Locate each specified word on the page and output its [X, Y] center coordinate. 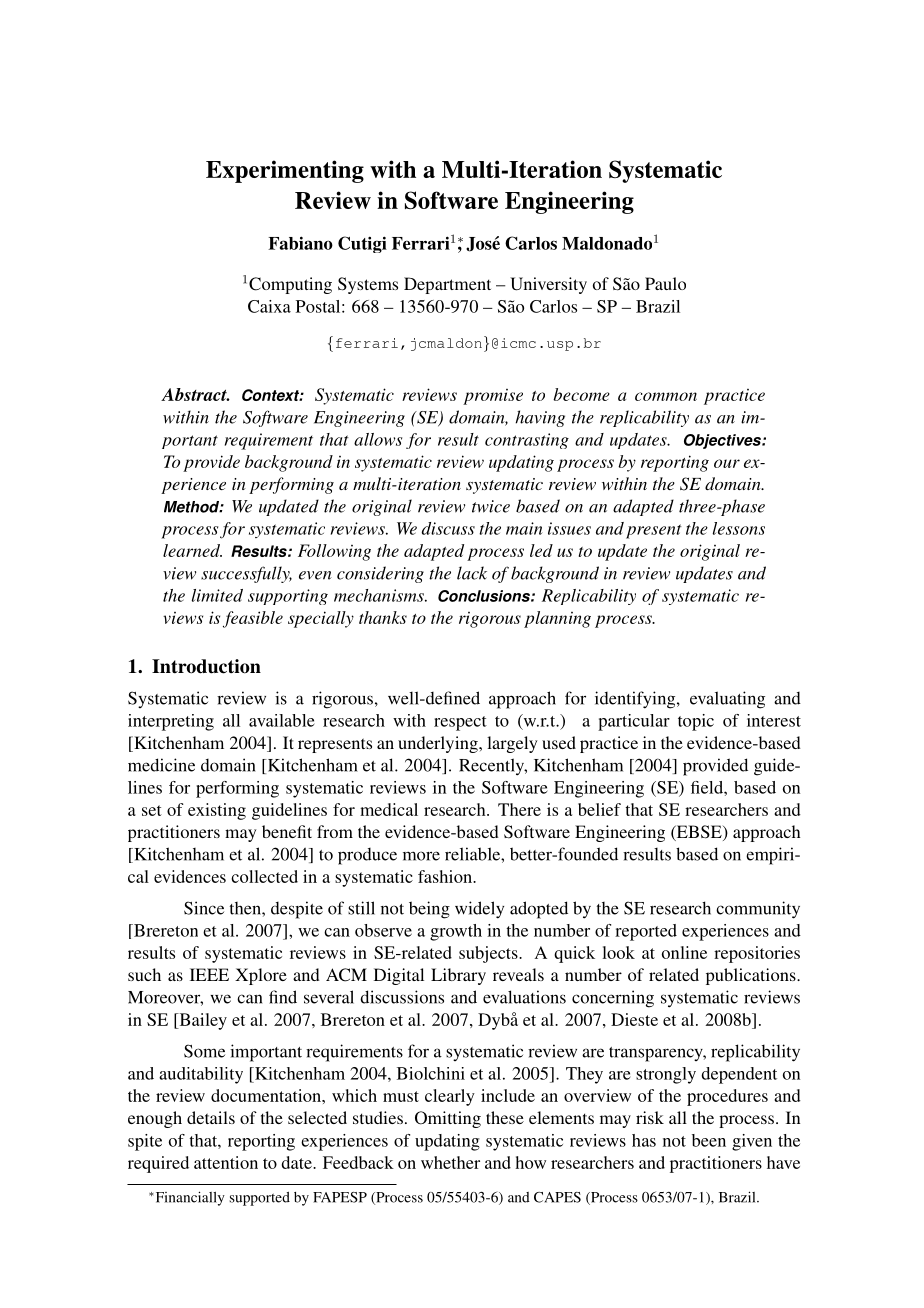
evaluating [727, 700]
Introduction [206, 666]
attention [226, 1162]
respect [460, 723]
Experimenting [285, 171]
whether [450, 1162]
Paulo [665, 283]
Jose [483, 244]
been [709, 1140]
